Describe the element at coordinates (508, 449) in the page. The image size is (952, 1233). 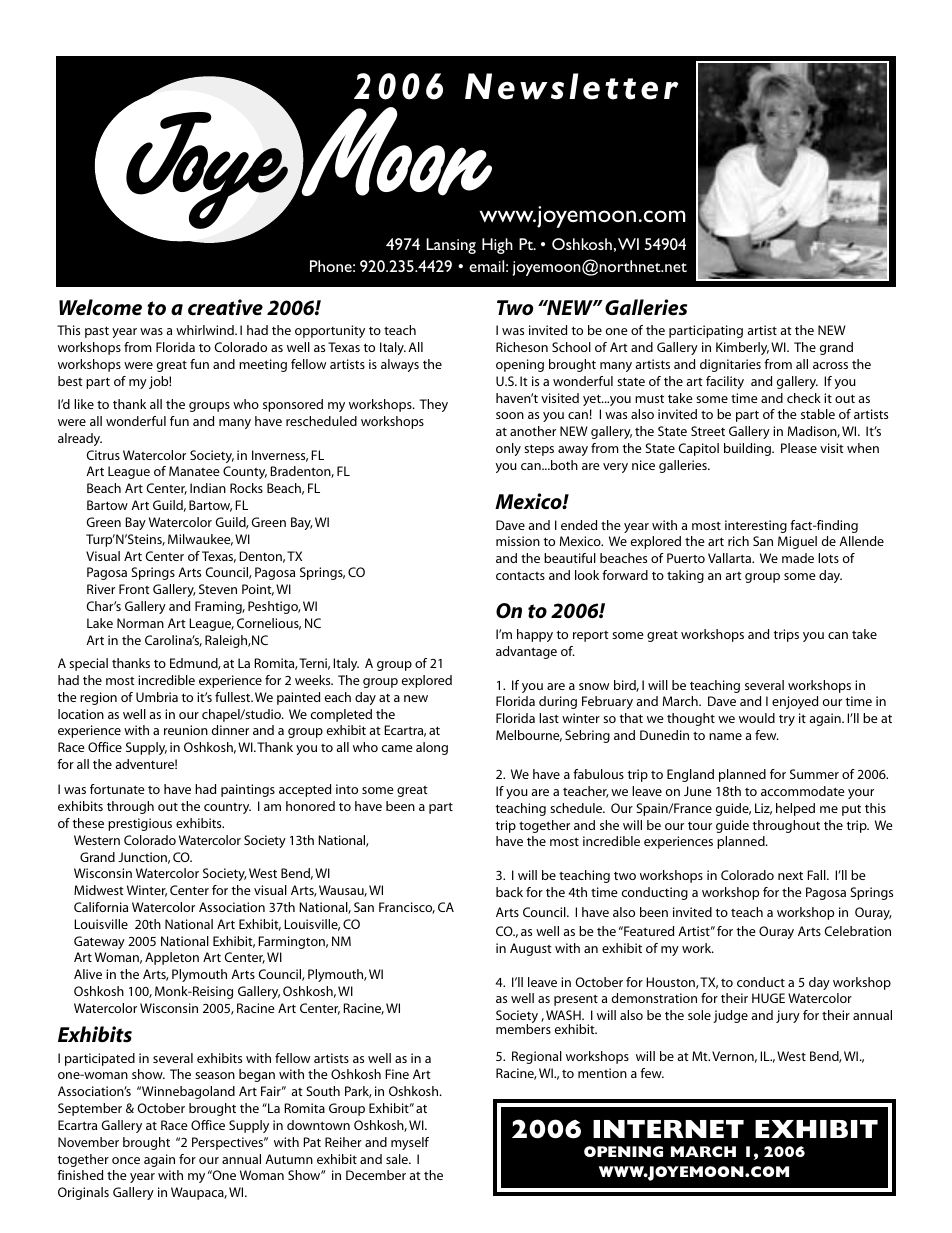
I see `only` at that location.
